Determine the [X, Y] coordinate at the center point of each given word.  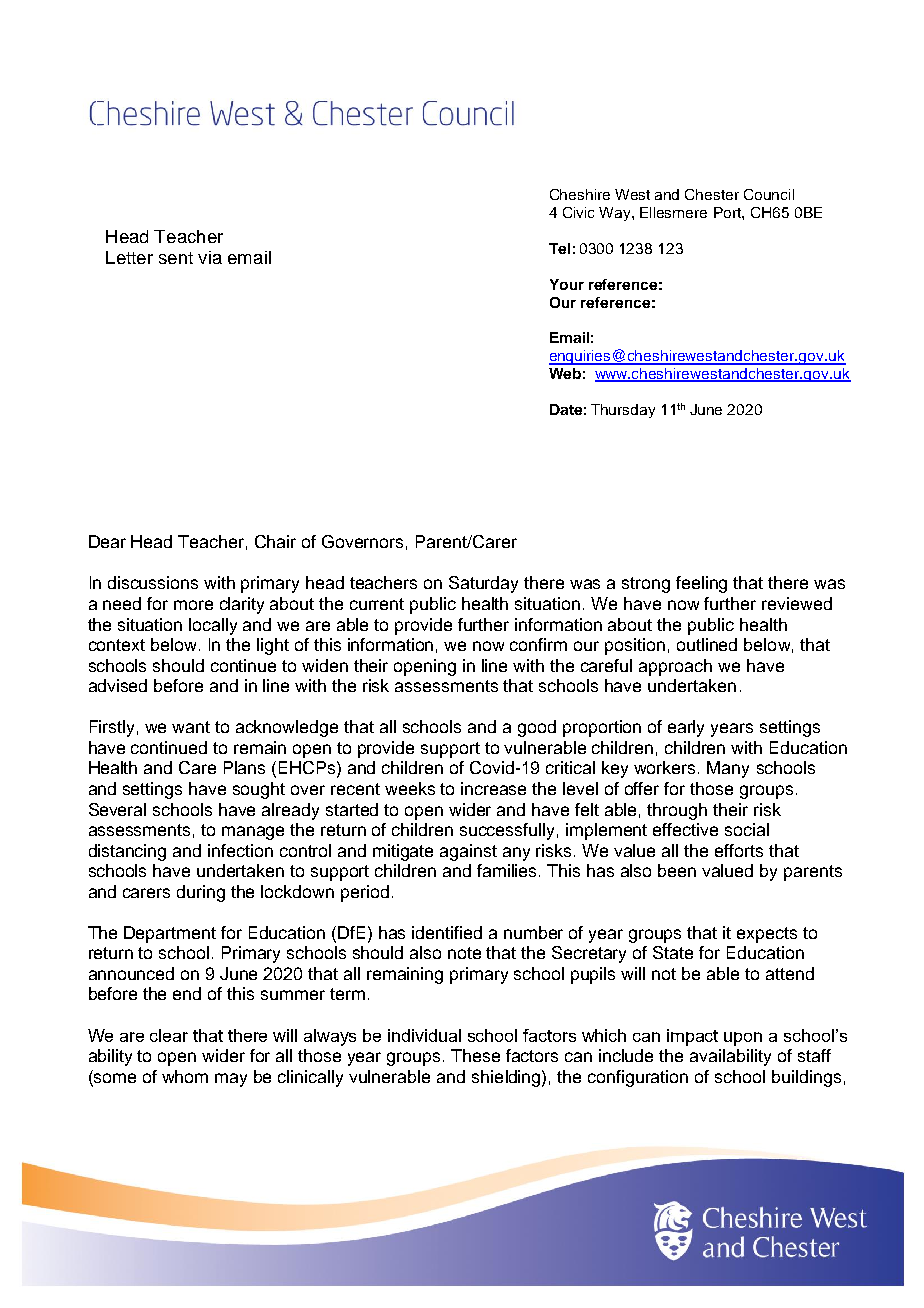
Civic [578, 212]
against [468, 852]
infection [240, 850]
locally [213, 626]
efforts [739, 850]
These [475, 1055]
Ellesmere [673, 212]
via [210, 257]
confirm [538, 644]
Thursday [623, 411]
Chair [275, 541]
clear [169, 1035]
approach [675, 667]
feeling [701, 584]
